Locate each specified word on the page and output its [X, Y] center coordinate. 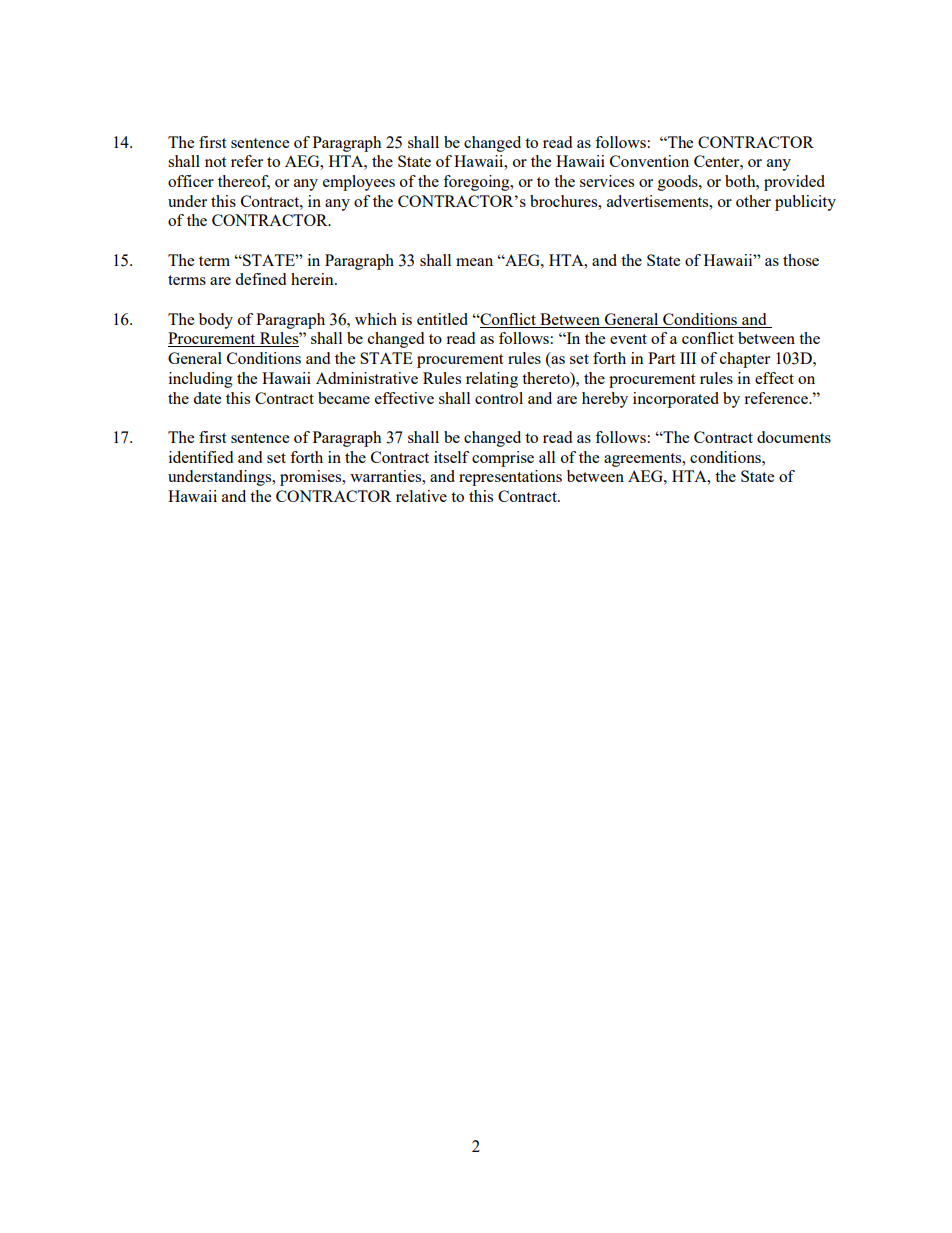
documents [794, 437]
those [801, 260]
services [607, 181]
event [628, 339]
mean [474, 262]
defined [260, 279]
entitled [442, 319]
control [499, 398]
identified [201, 457]
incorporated [676, 400]
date [207, 398]
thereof [244, 182]
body [216, 321]
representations [510, 478]
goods [679, 183]
